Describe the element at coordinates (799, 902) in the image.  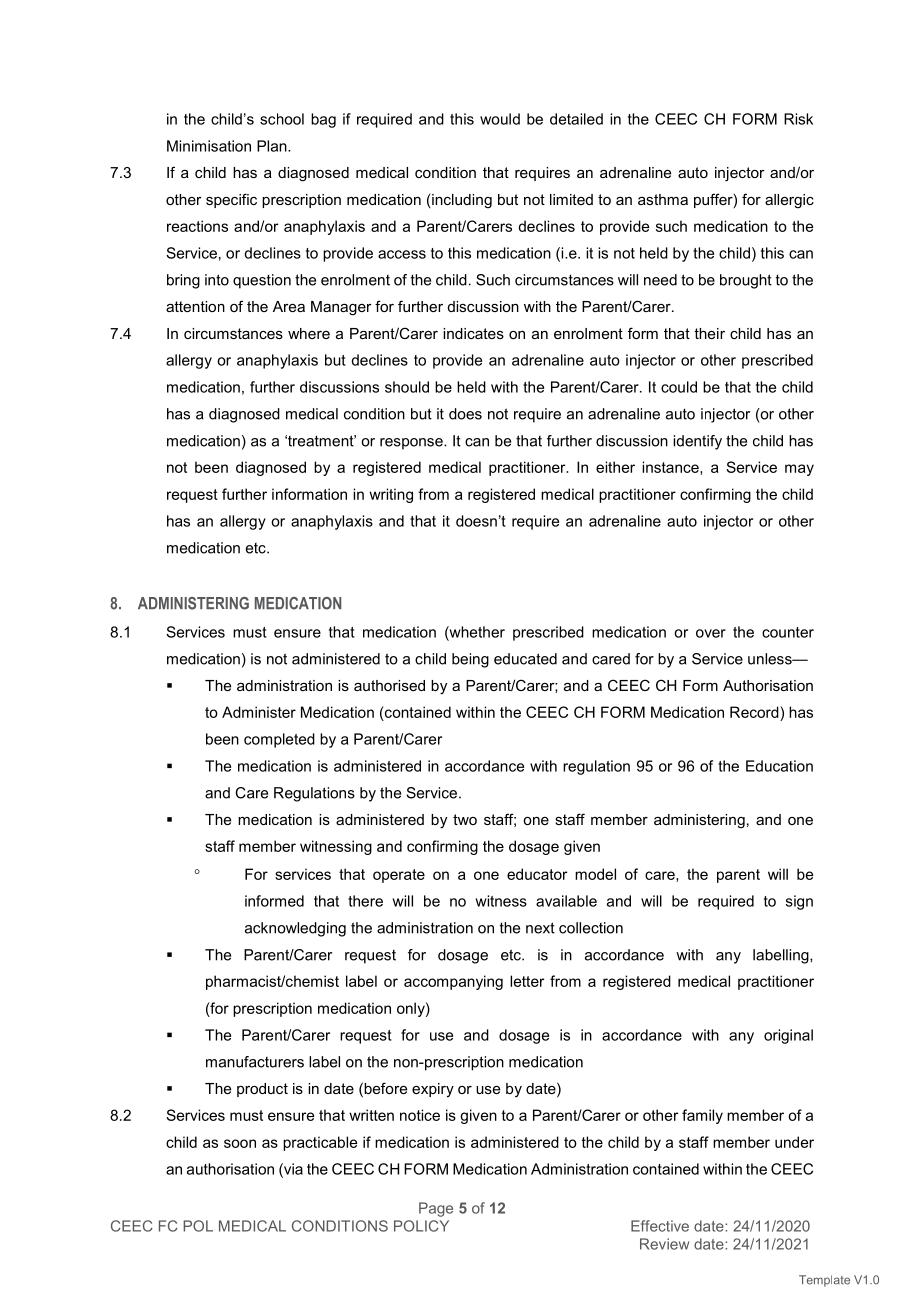
I see `sign` at that location.
